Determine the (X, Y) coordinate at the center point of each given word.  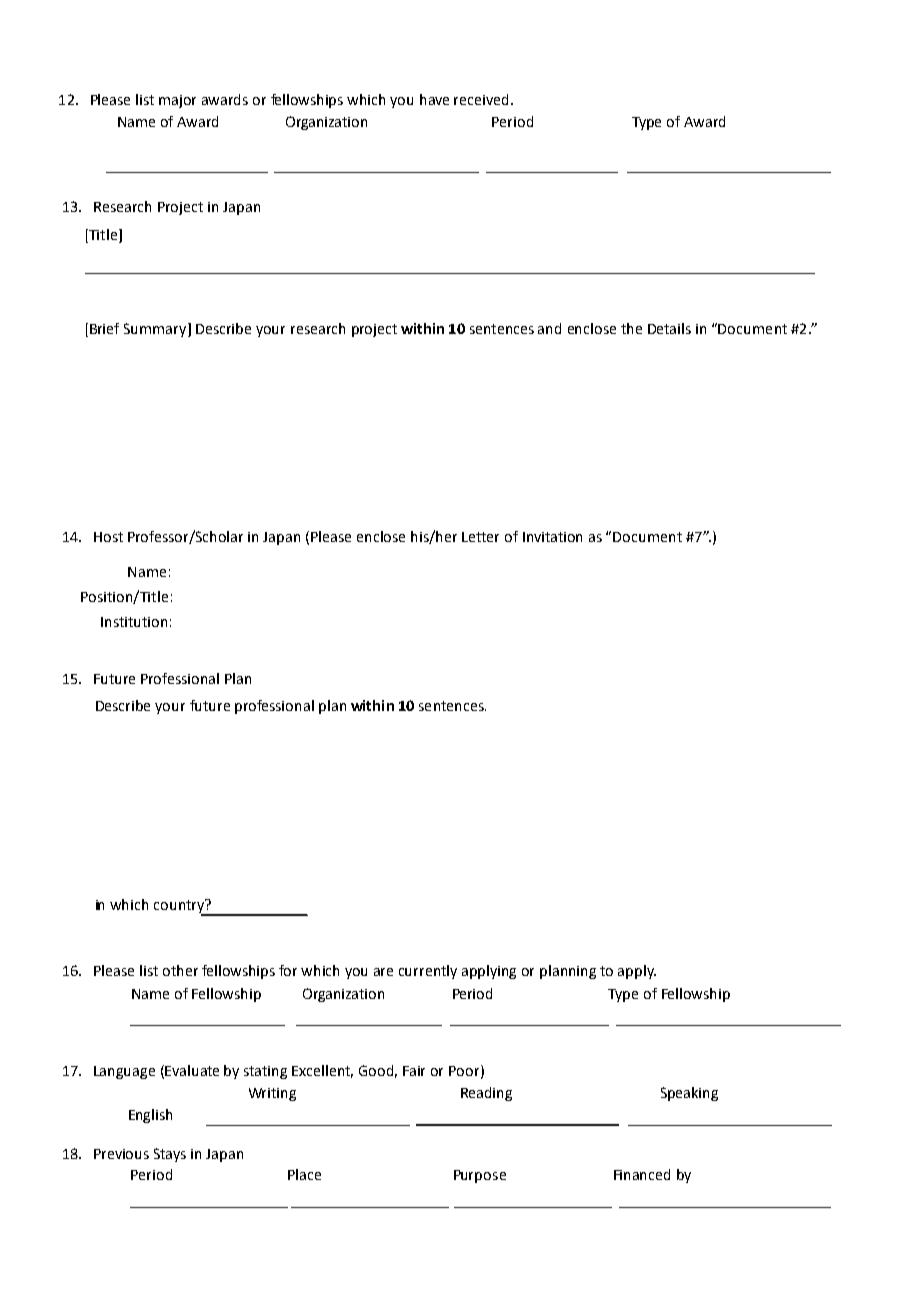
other (180, 970)
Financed (642, 1174)
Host (108, 537)
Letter (480, 537)
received (483, 99)
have (434, 99)
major (177, 101)
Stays (170, 1155)
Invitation (552, 537)
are (383, 972)
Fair (414, 1071)
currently (428, 972)
